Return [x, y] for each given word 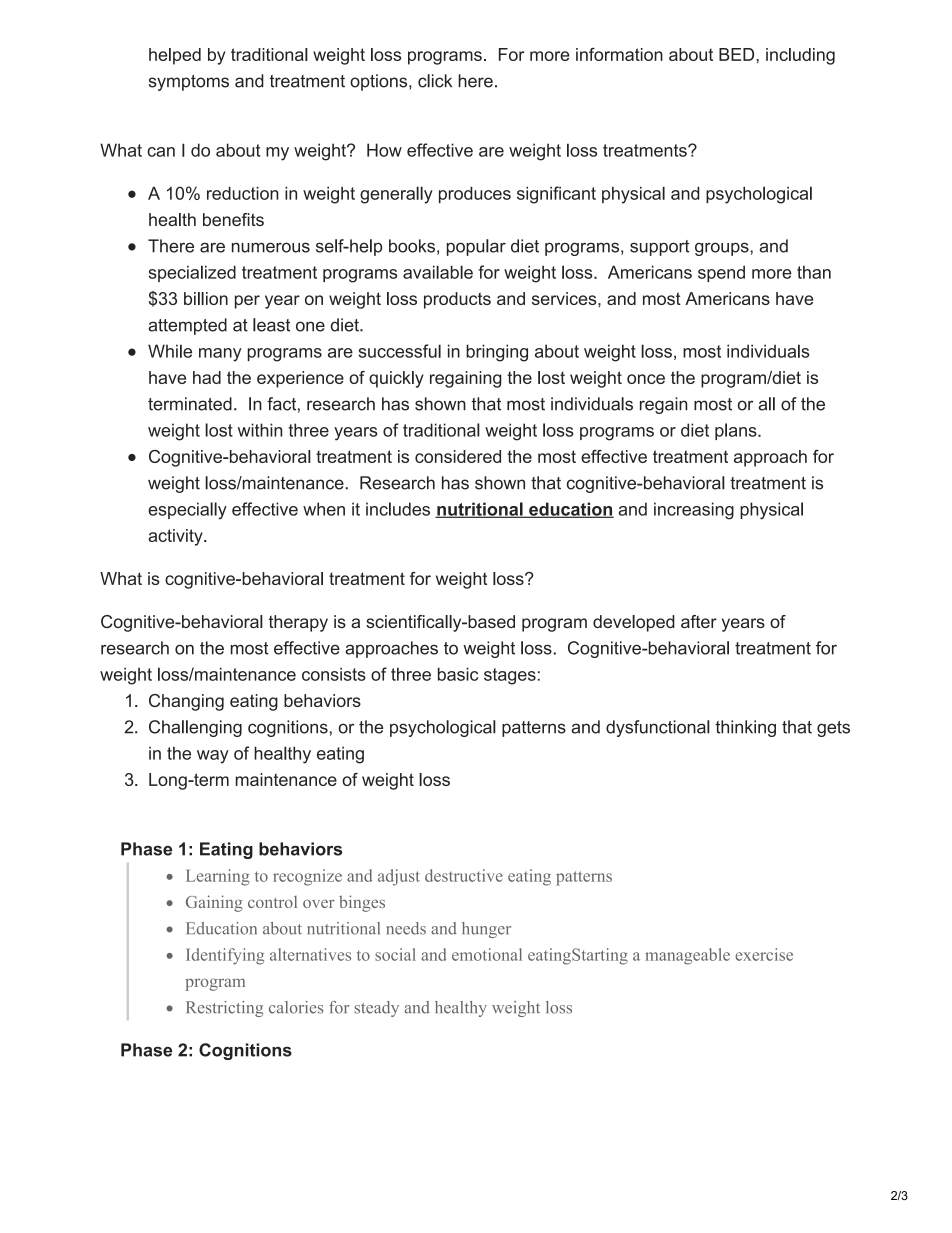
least [271, 325]
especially [187, 511]
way [213, 757]
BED [738, 54]
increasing [694, 511]
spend [721, 273]
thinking [745, 728]
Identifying [225, 956]
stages [510, 676]
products [457, 300]
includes [398, 509]
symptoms [189, 83]
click [435, 81]
